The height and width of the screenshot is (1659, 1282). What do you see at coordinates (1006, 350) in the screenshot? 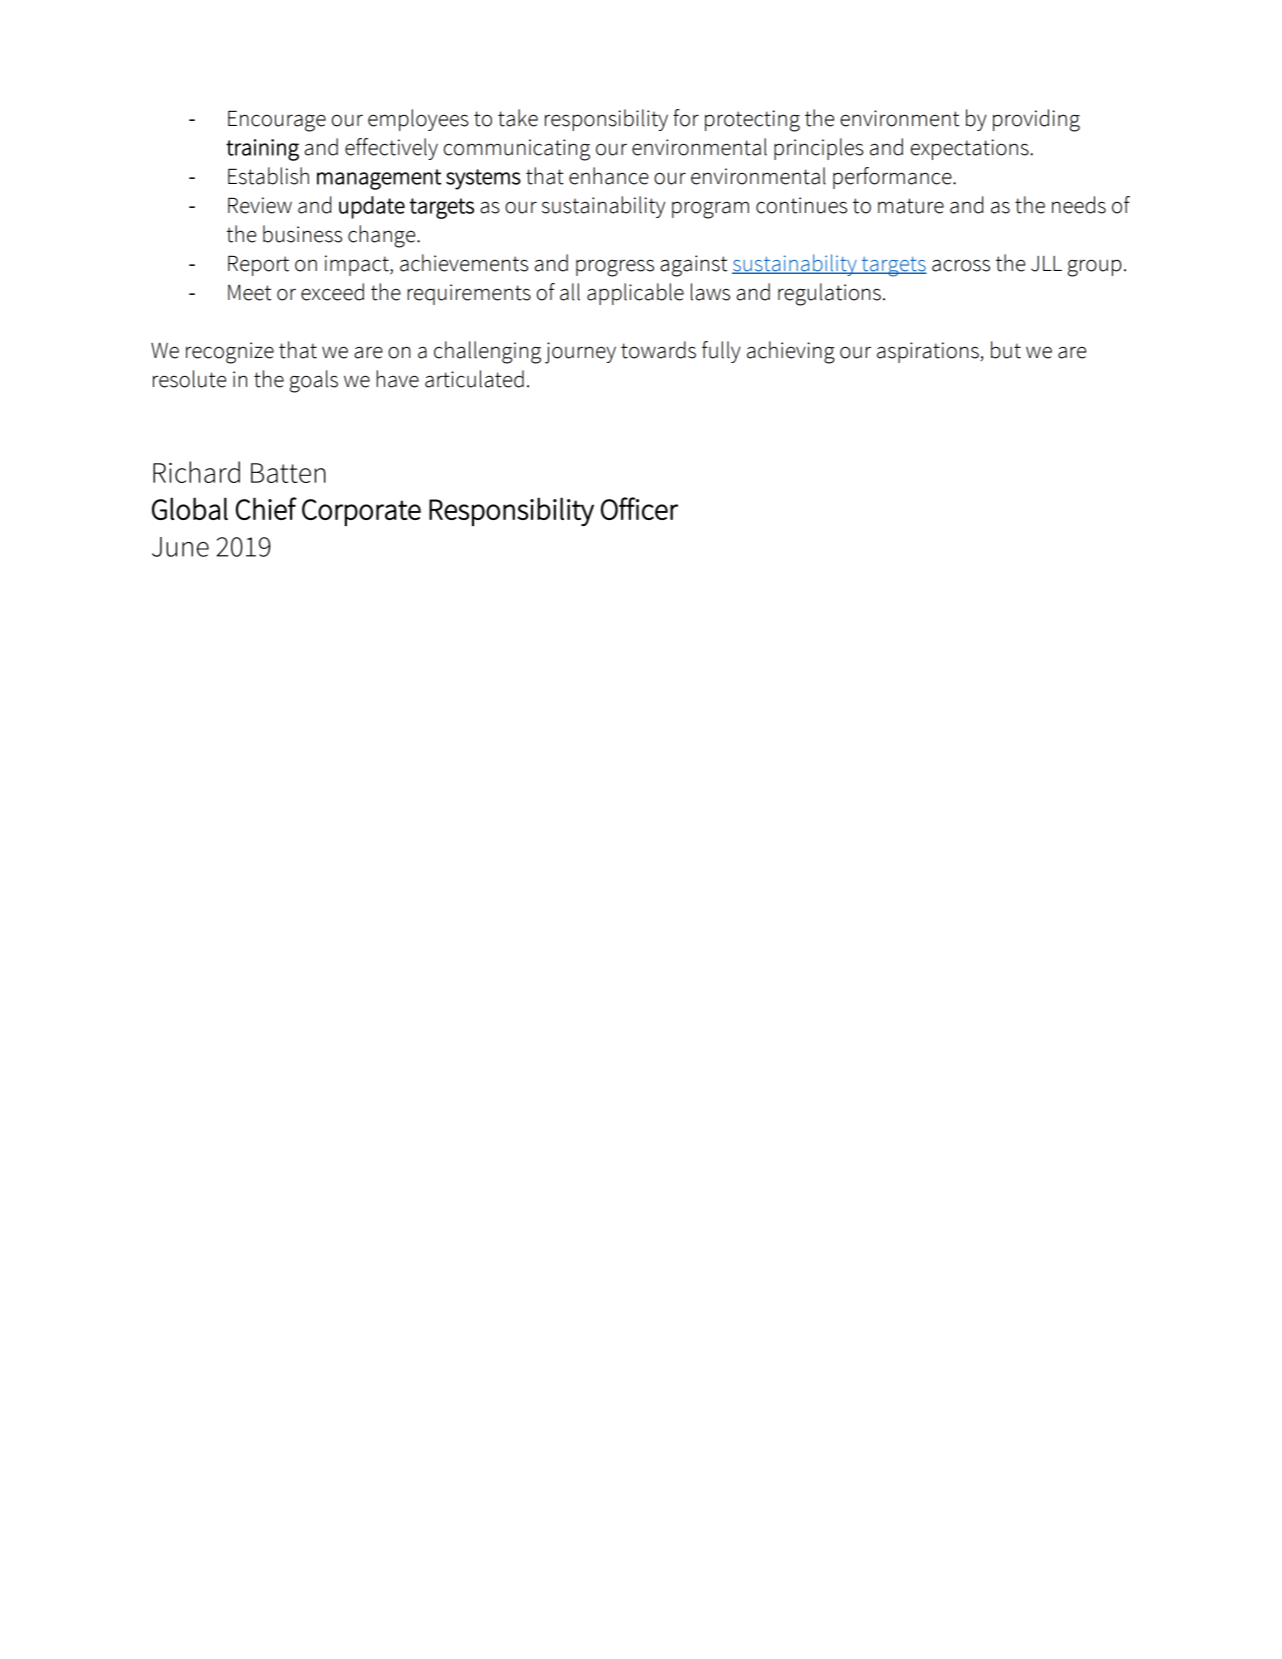
I see `but` at bounding box center [1006, 350].
